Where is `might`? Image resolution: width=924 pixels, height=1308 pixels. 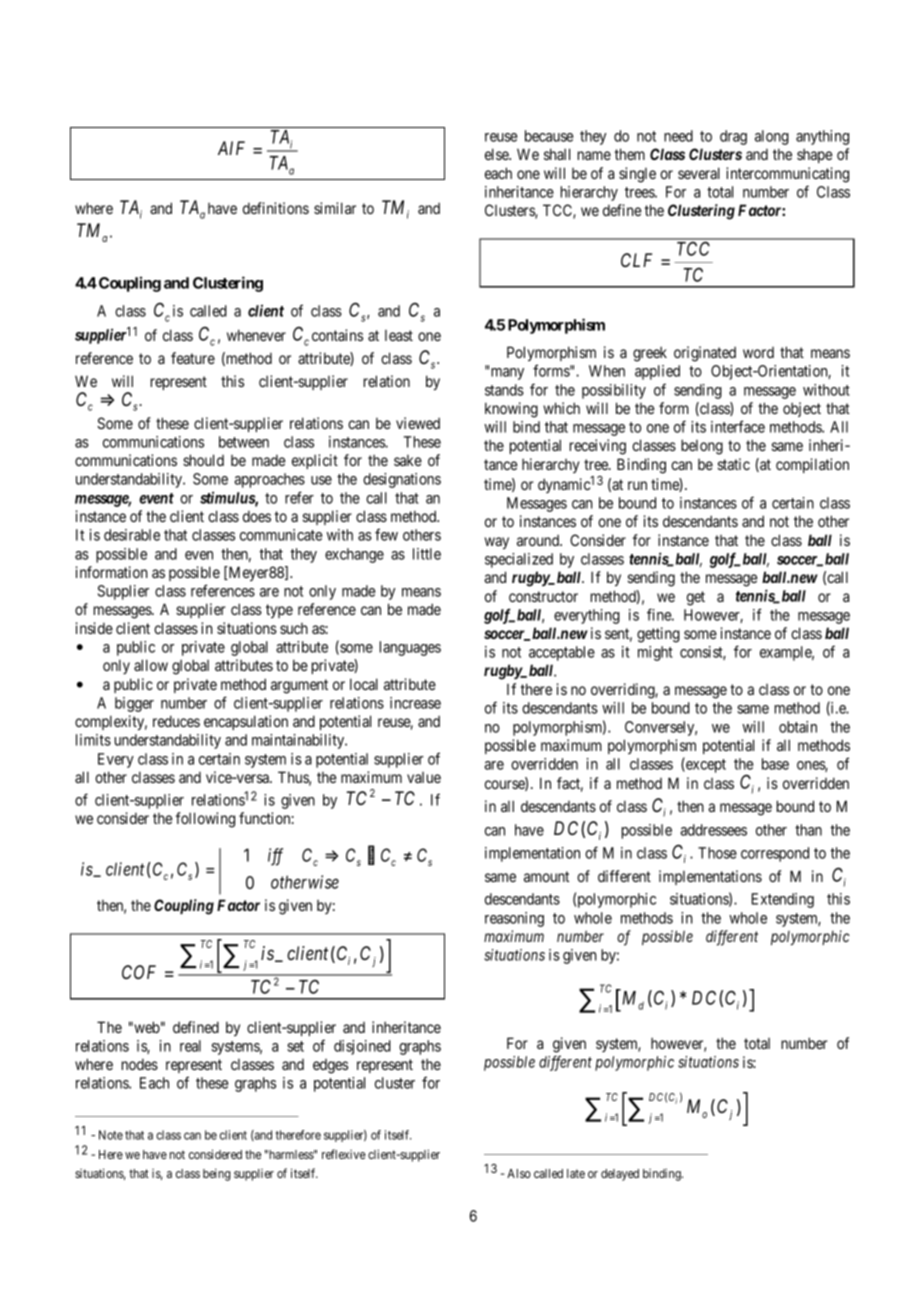
might is located at coordinates (655, 653).
